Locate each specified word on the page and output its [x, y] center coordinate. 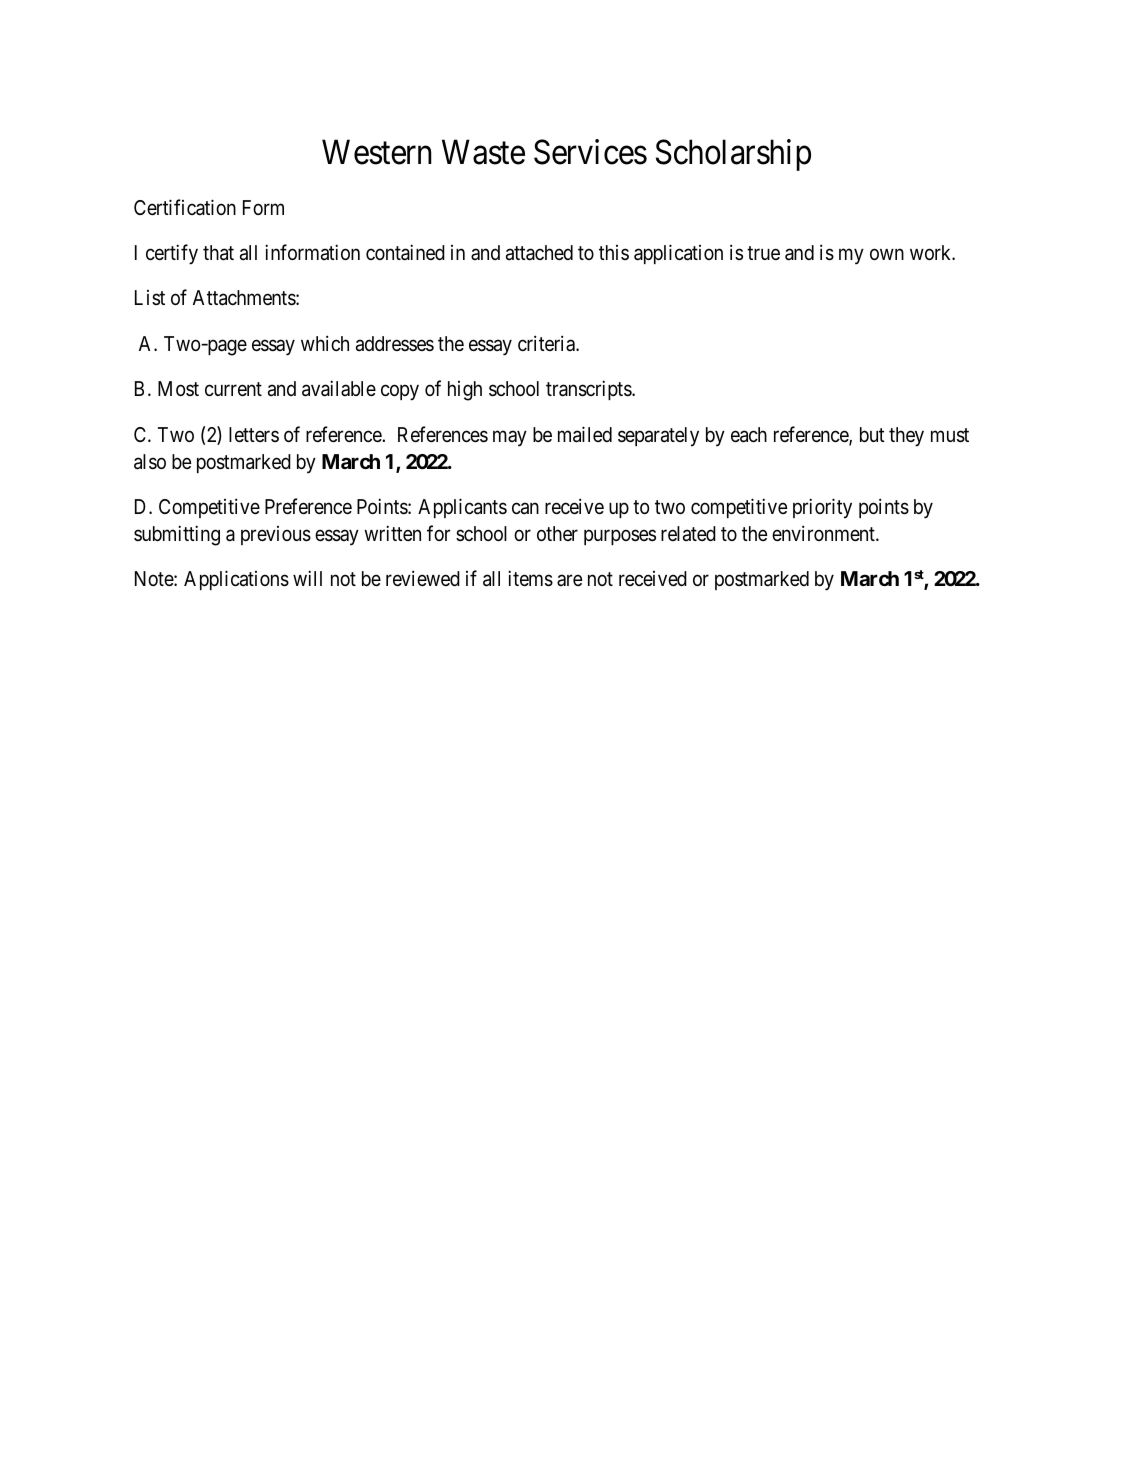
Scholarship [733, 155]
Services [590, 152]
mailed [585, 434]
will [307, 578]
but [872, 434]
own [887, 254]
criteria [547, 343]
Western [377, 152]
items [530, 579]
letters [254, 434]
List [150, 297]
